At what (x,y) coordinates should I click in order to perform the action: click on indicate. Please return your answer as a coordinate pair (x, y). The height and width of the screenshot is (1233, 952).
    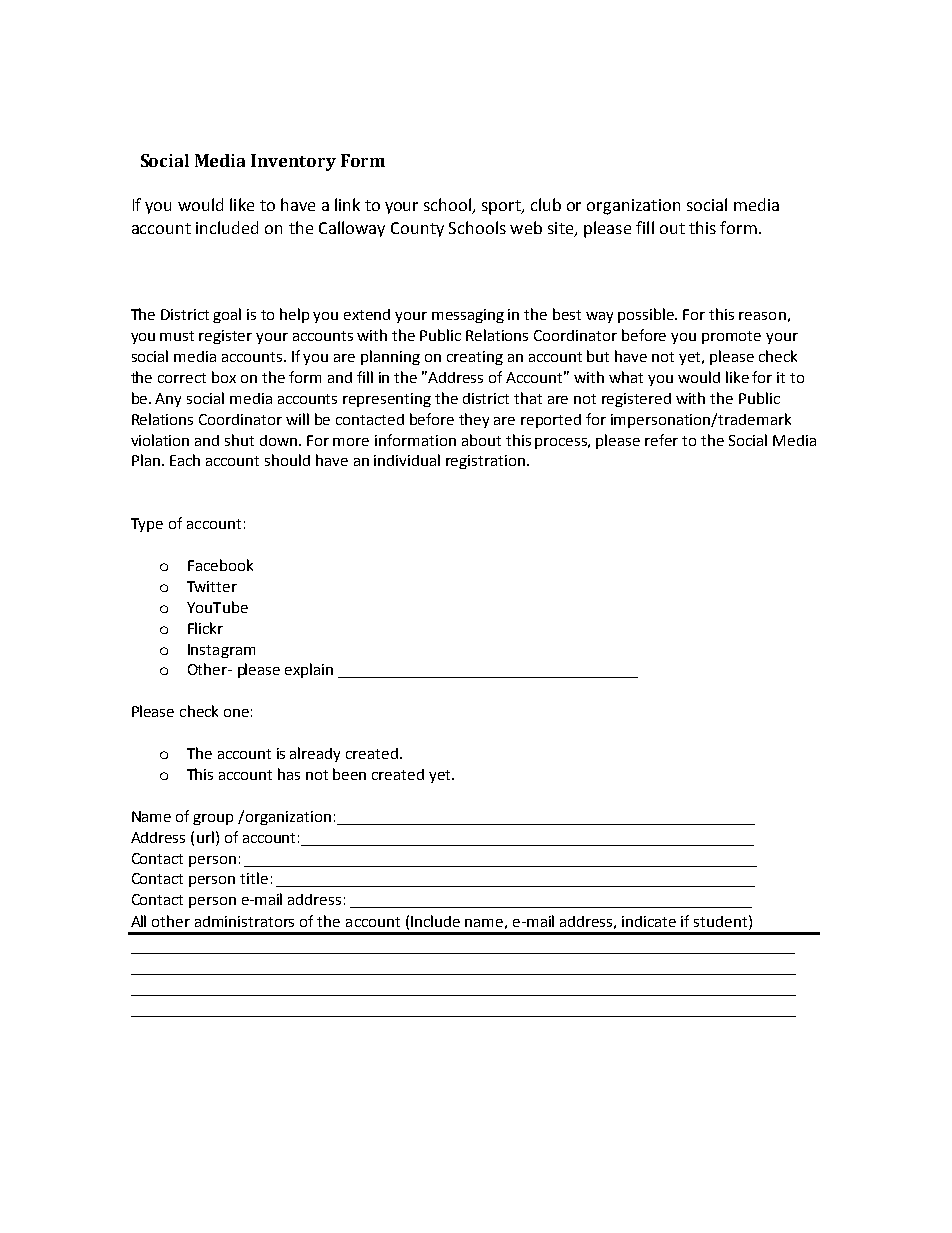
    Looking at the image, I should click on (649, 921).
